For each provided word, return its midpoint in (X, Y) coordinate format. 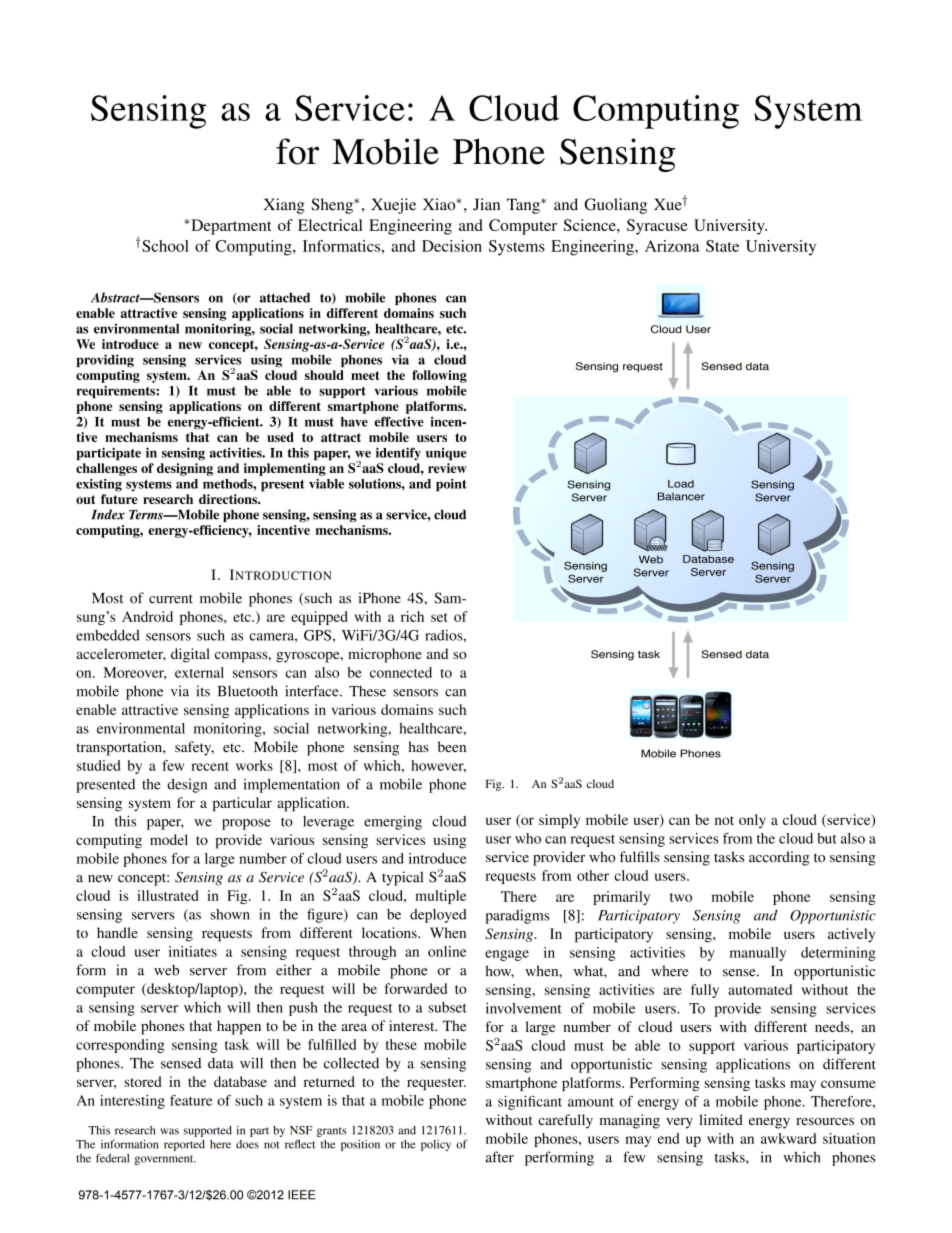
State (722, 246)
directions (229, 499)
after (500, 1157)
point (451, 485)
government (165, 1160)
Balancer (681, 496)
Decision (452, 246)
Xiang (284, 206)
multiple (440, 897)
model (169, 839)
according (779, 858)
